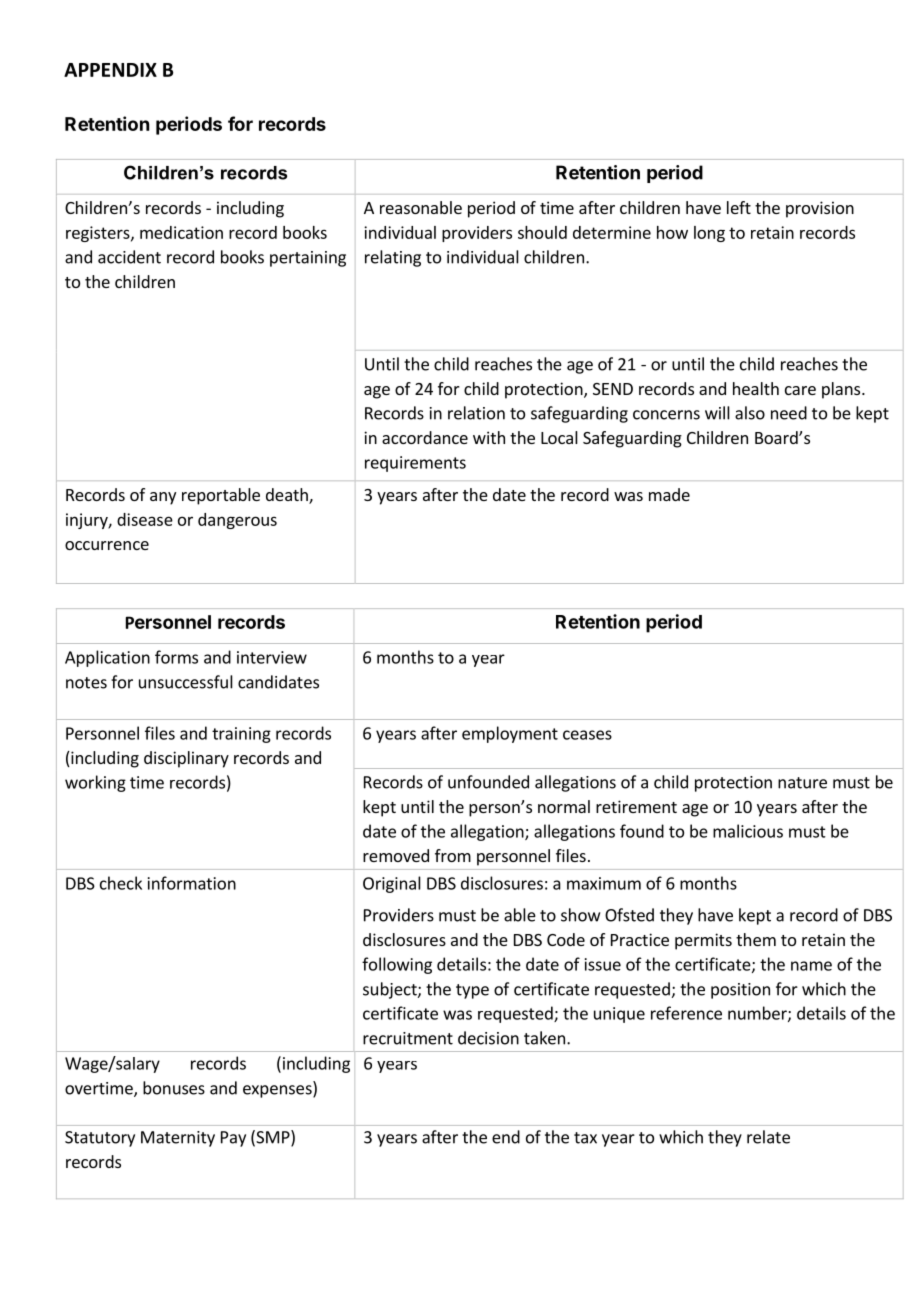 The width and height of the screenshot is (924, 1308). What do you see at coordinates (163, 498) in the screenshot?
I see `any` at bounding box center [163, 498].
